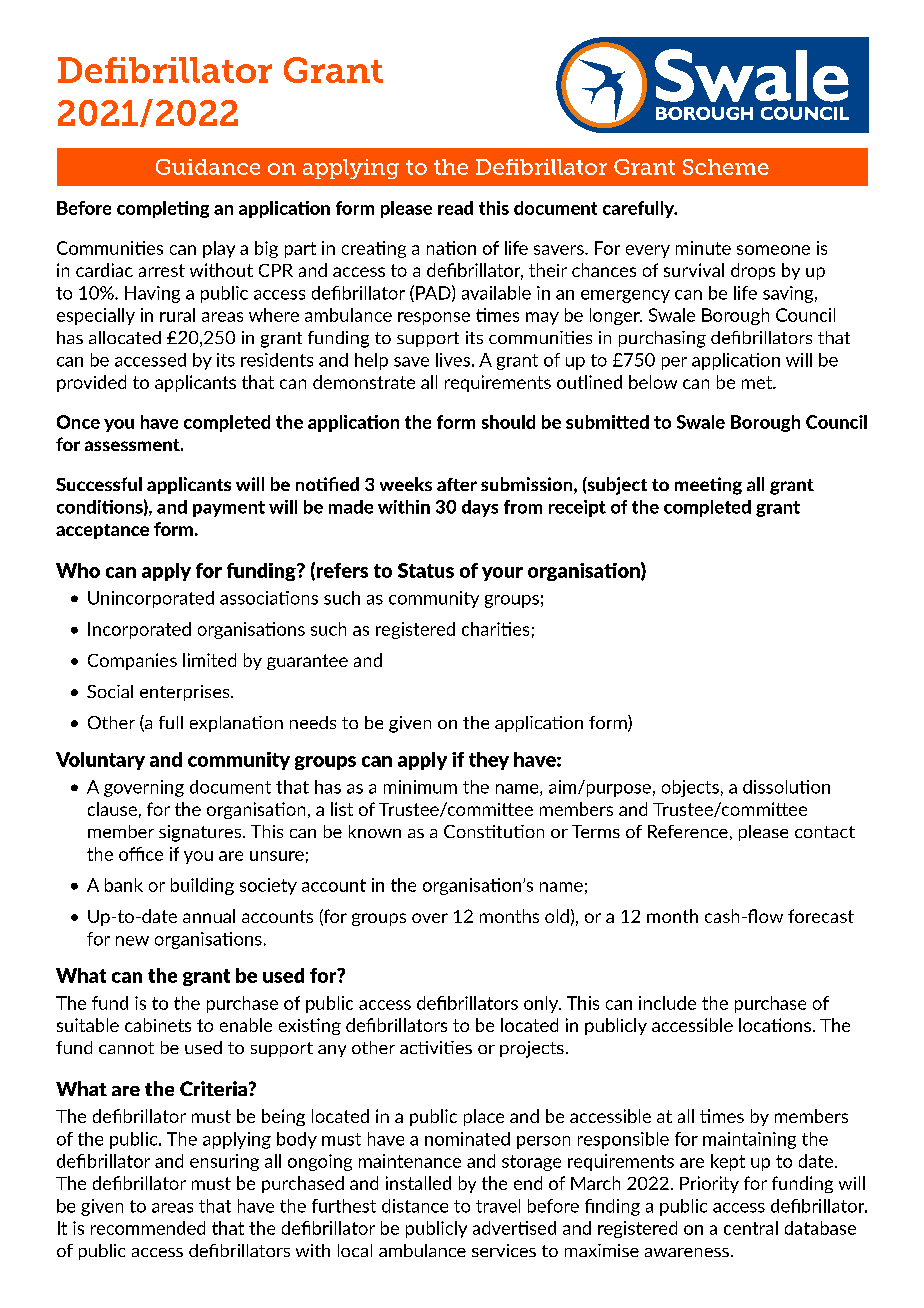 Image resolution: width=924 pixels, height=1308 pixels. I want to click on acceptance, so click(102, 531).
